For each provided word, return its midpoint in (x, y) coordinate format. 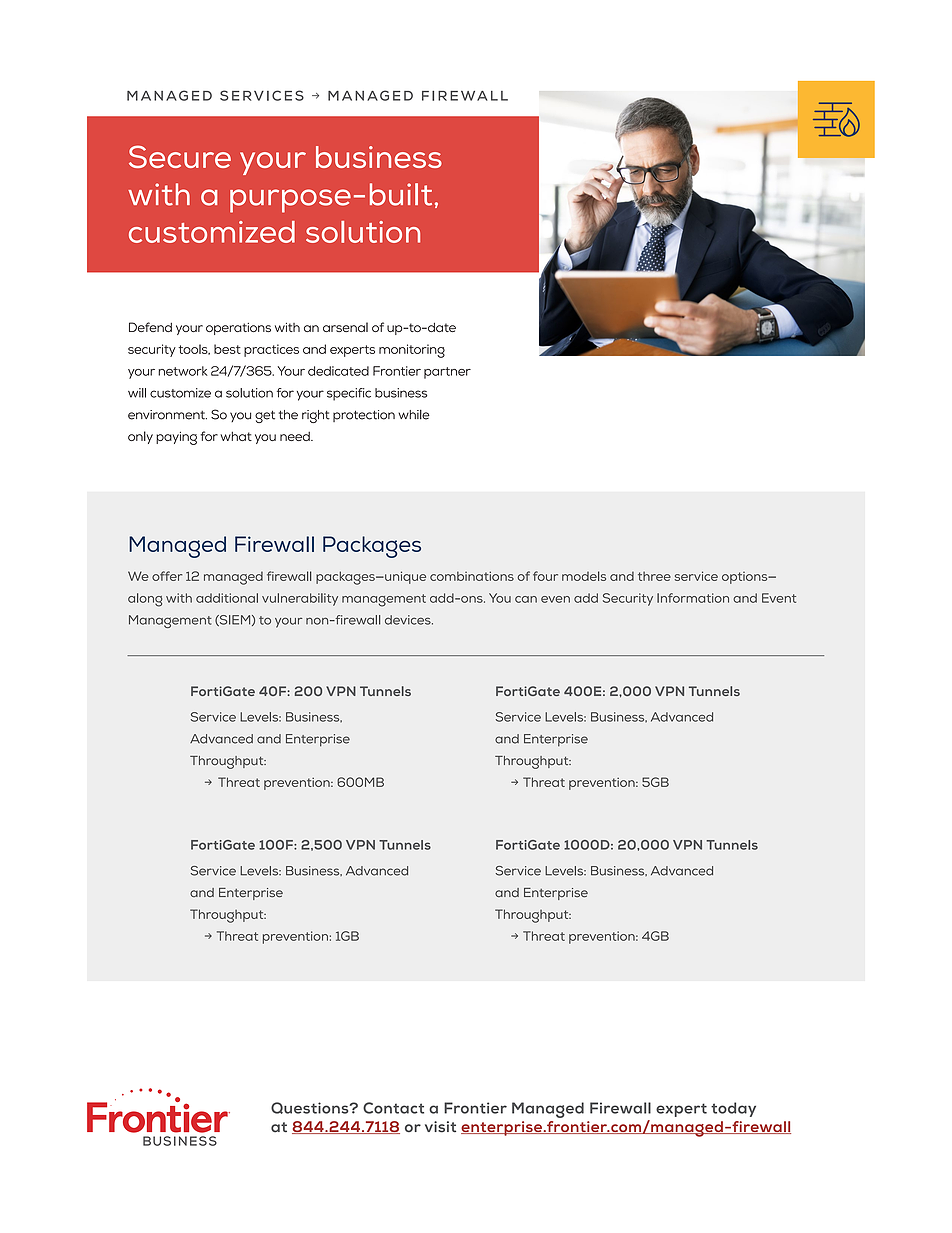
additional (227, 598)
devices (409, 620)
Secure (180, 156)
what (236, 436)
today (733, 1109)
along (145, 600)
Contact (393, 1108)
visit (440, 1127)
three (654, 576)
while (414, 415)
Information (693, 598)
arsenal (345, 327)
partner (447, 373)
